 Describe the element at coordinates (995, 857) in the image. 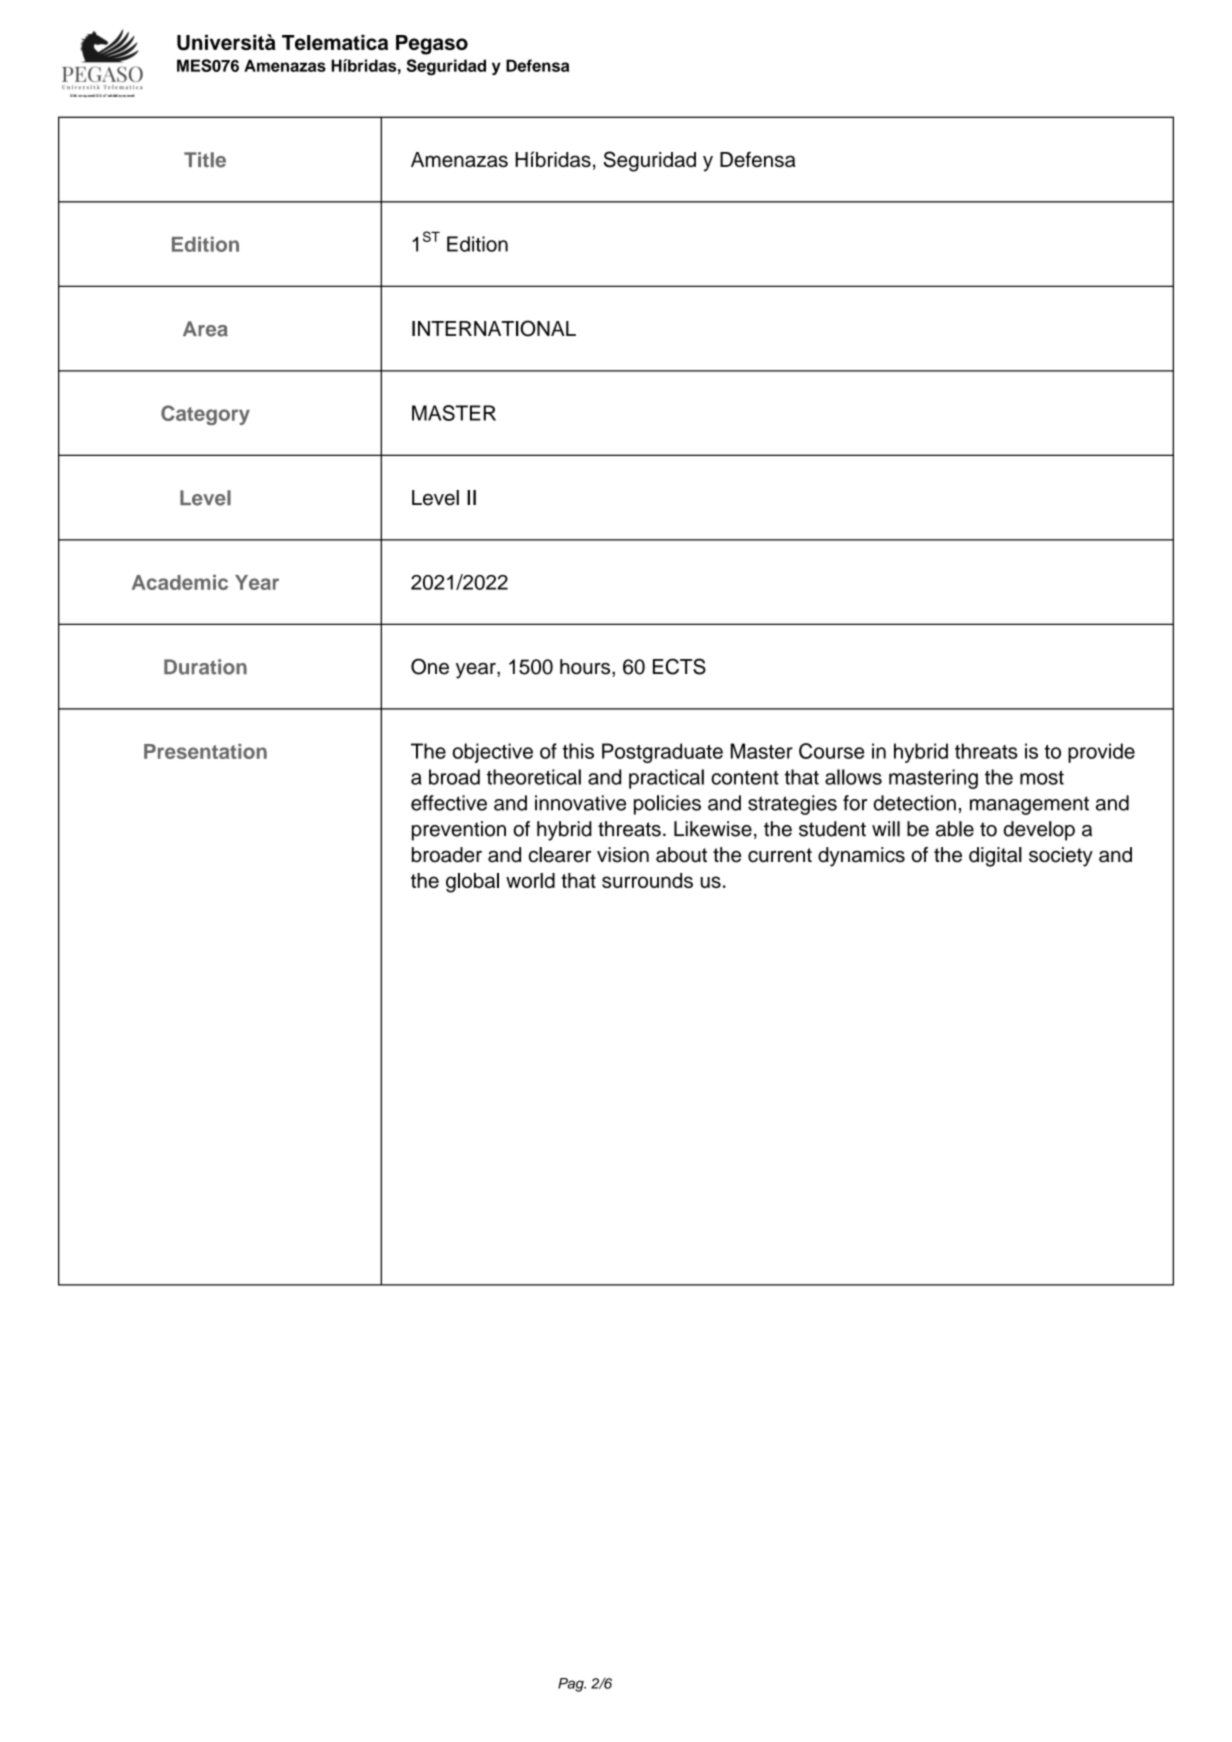

I see `digital` at that location.
